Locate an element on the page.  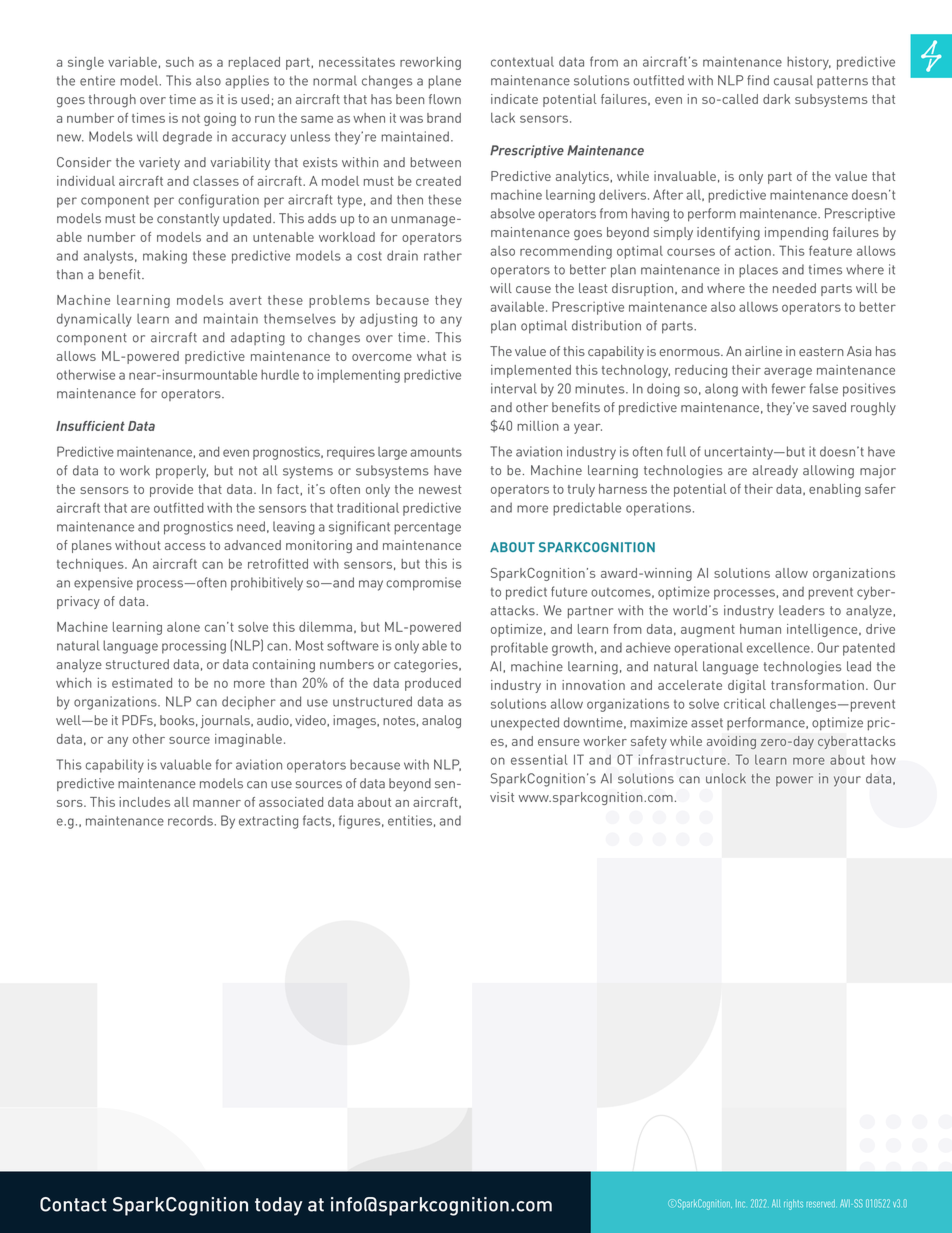
unlock is located at coordinates (726, 778).
